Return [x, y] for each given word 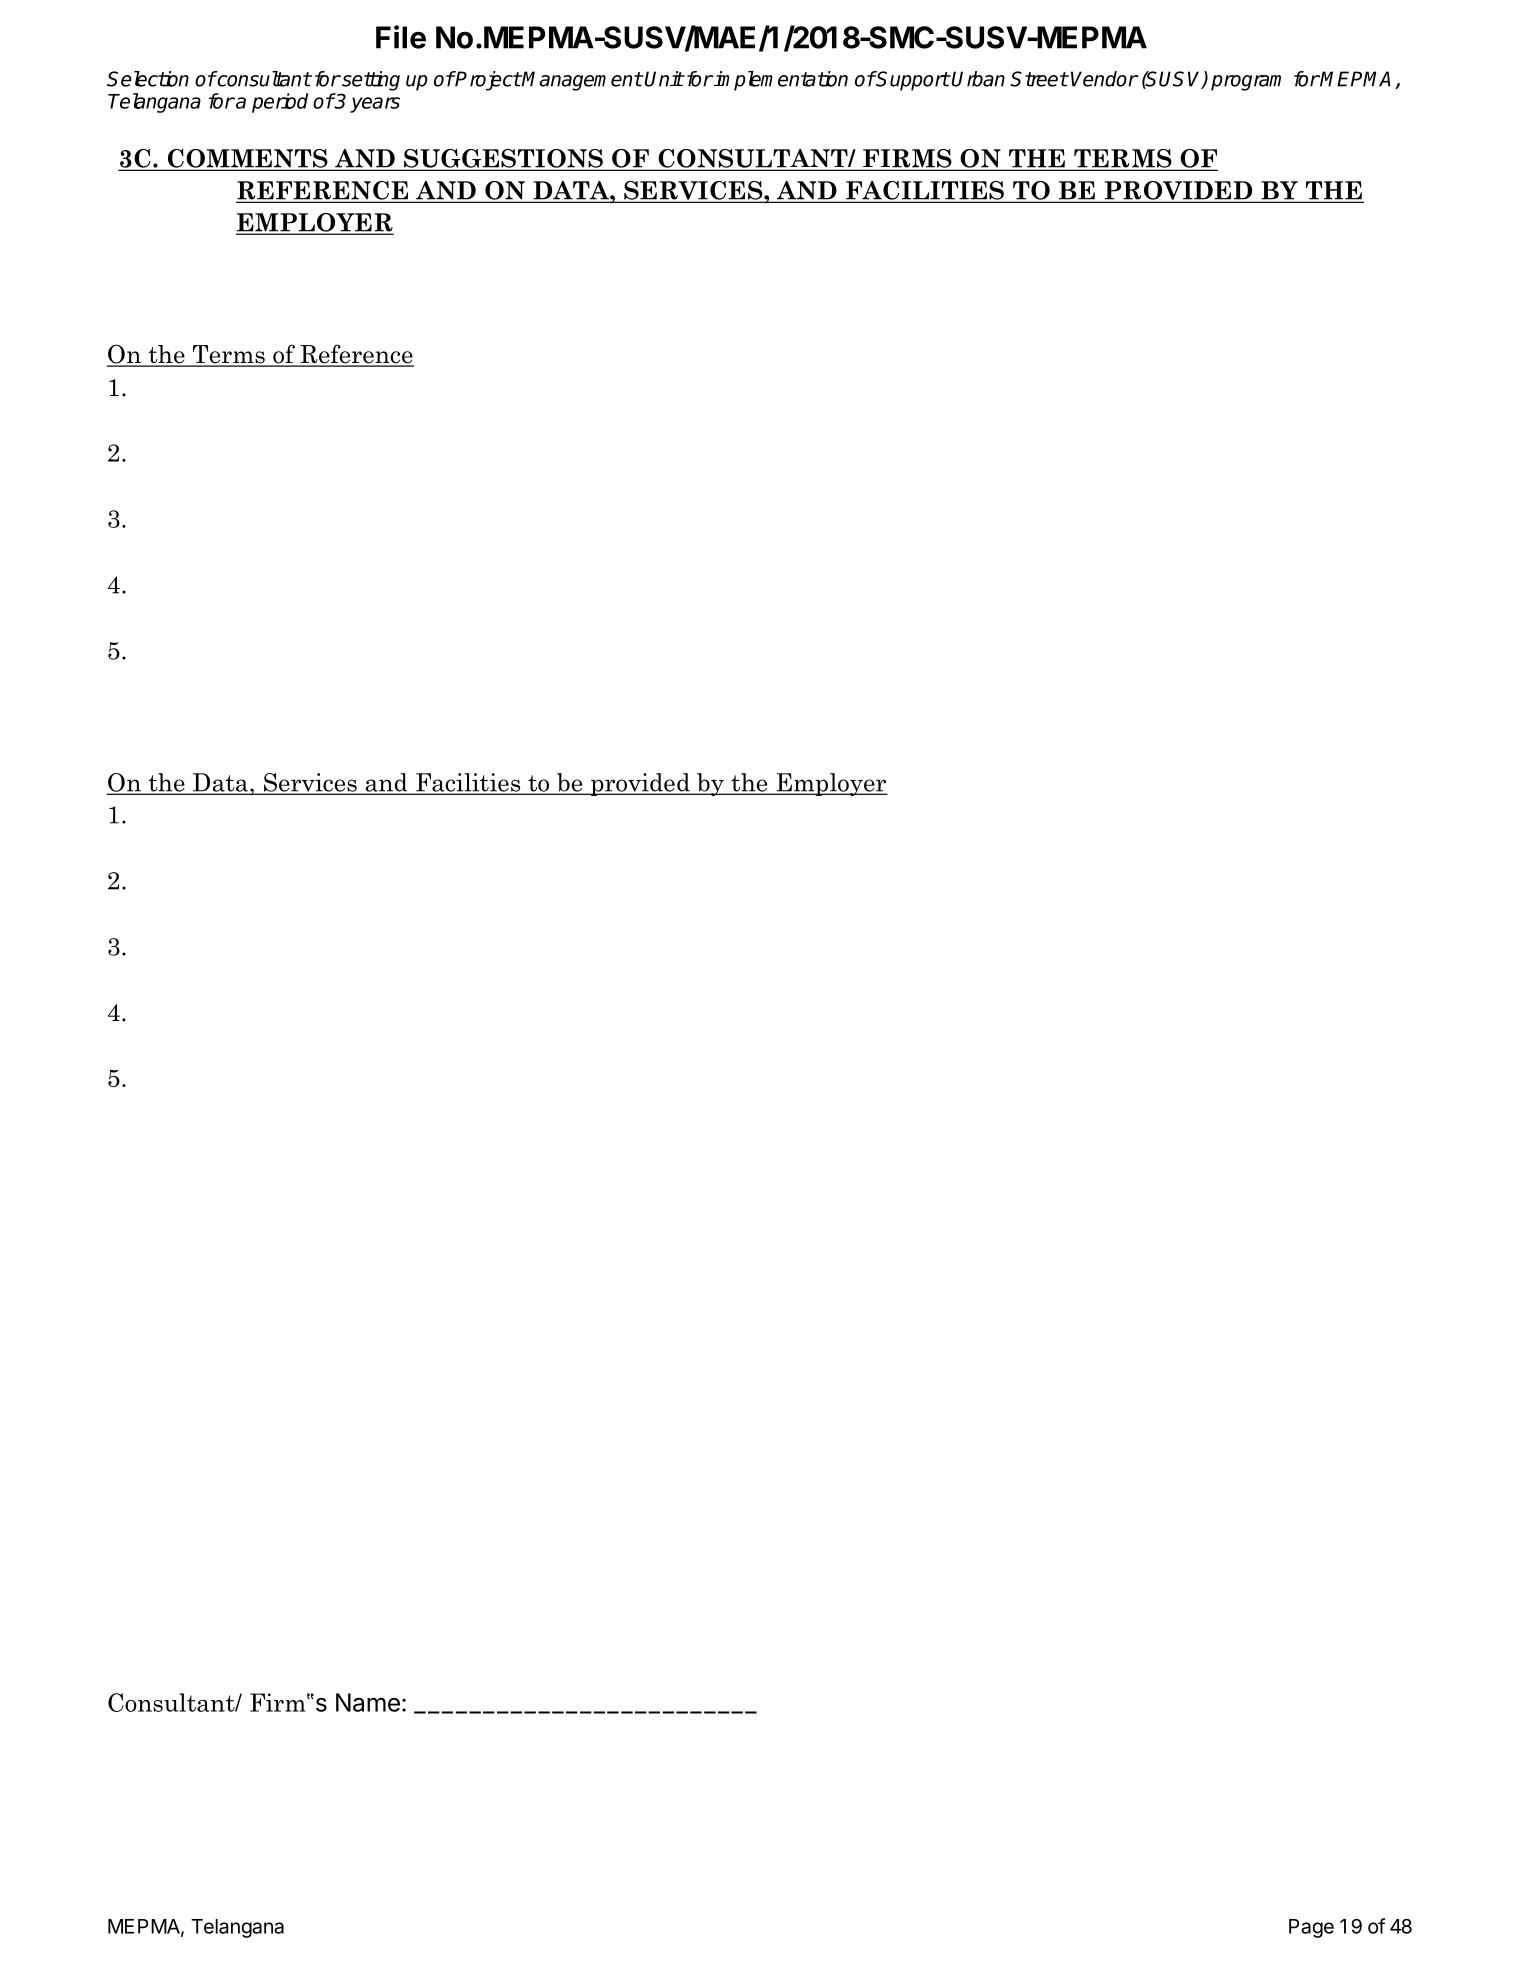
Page [1311, 1928]
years [375, 105]
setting [370, 81]
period [280, 103]
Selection [148, 79]
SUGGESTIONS [503, 159]
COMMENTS [248, 159]
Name [368, 1702]
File [401, 37]
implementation [780, 81]
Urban [978, 79]
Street [1039, 79]
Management [581, 81]
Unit [664, 79]
